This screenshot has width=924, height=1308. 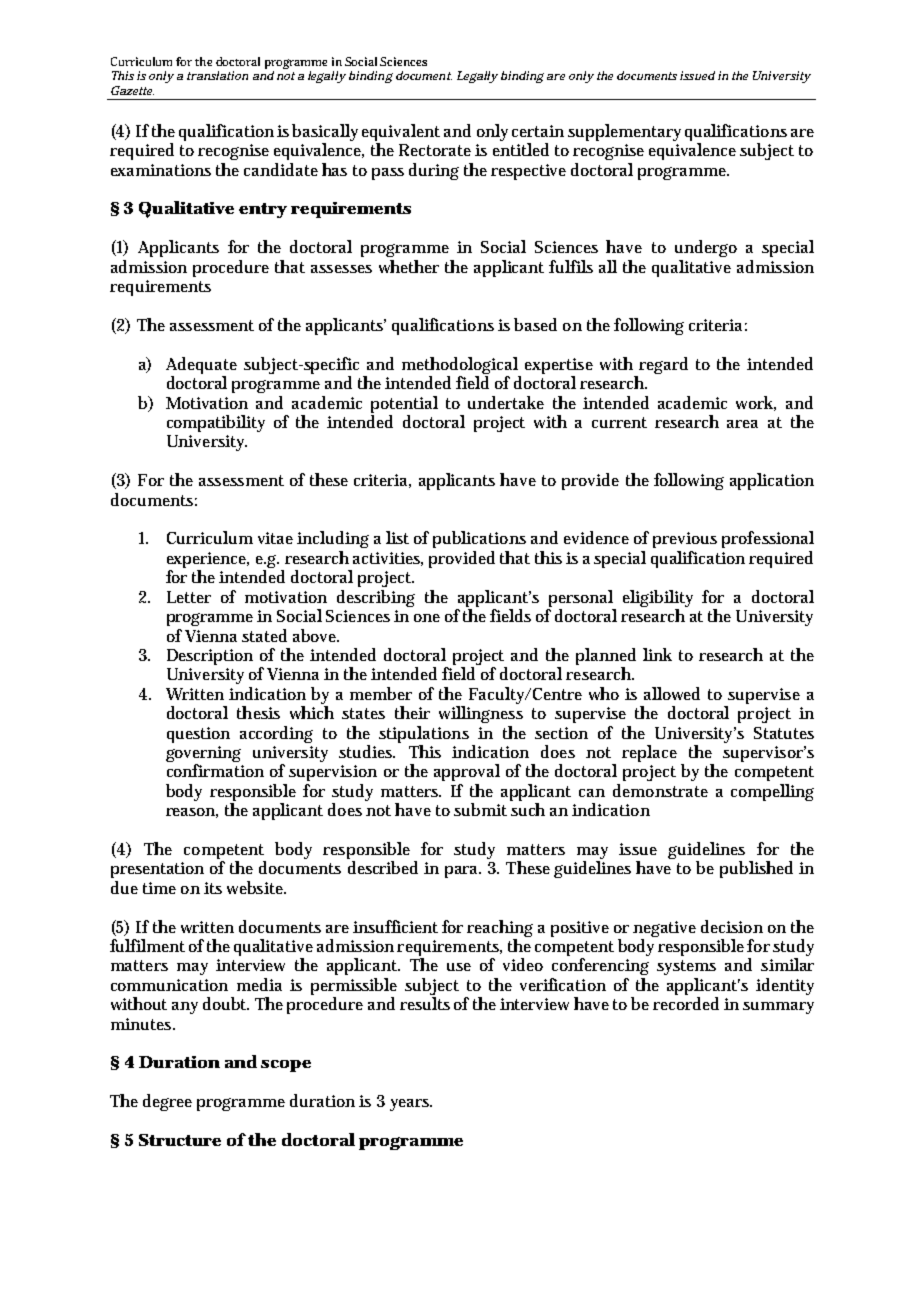 I want to click on para, so click(x=463, y=872).
